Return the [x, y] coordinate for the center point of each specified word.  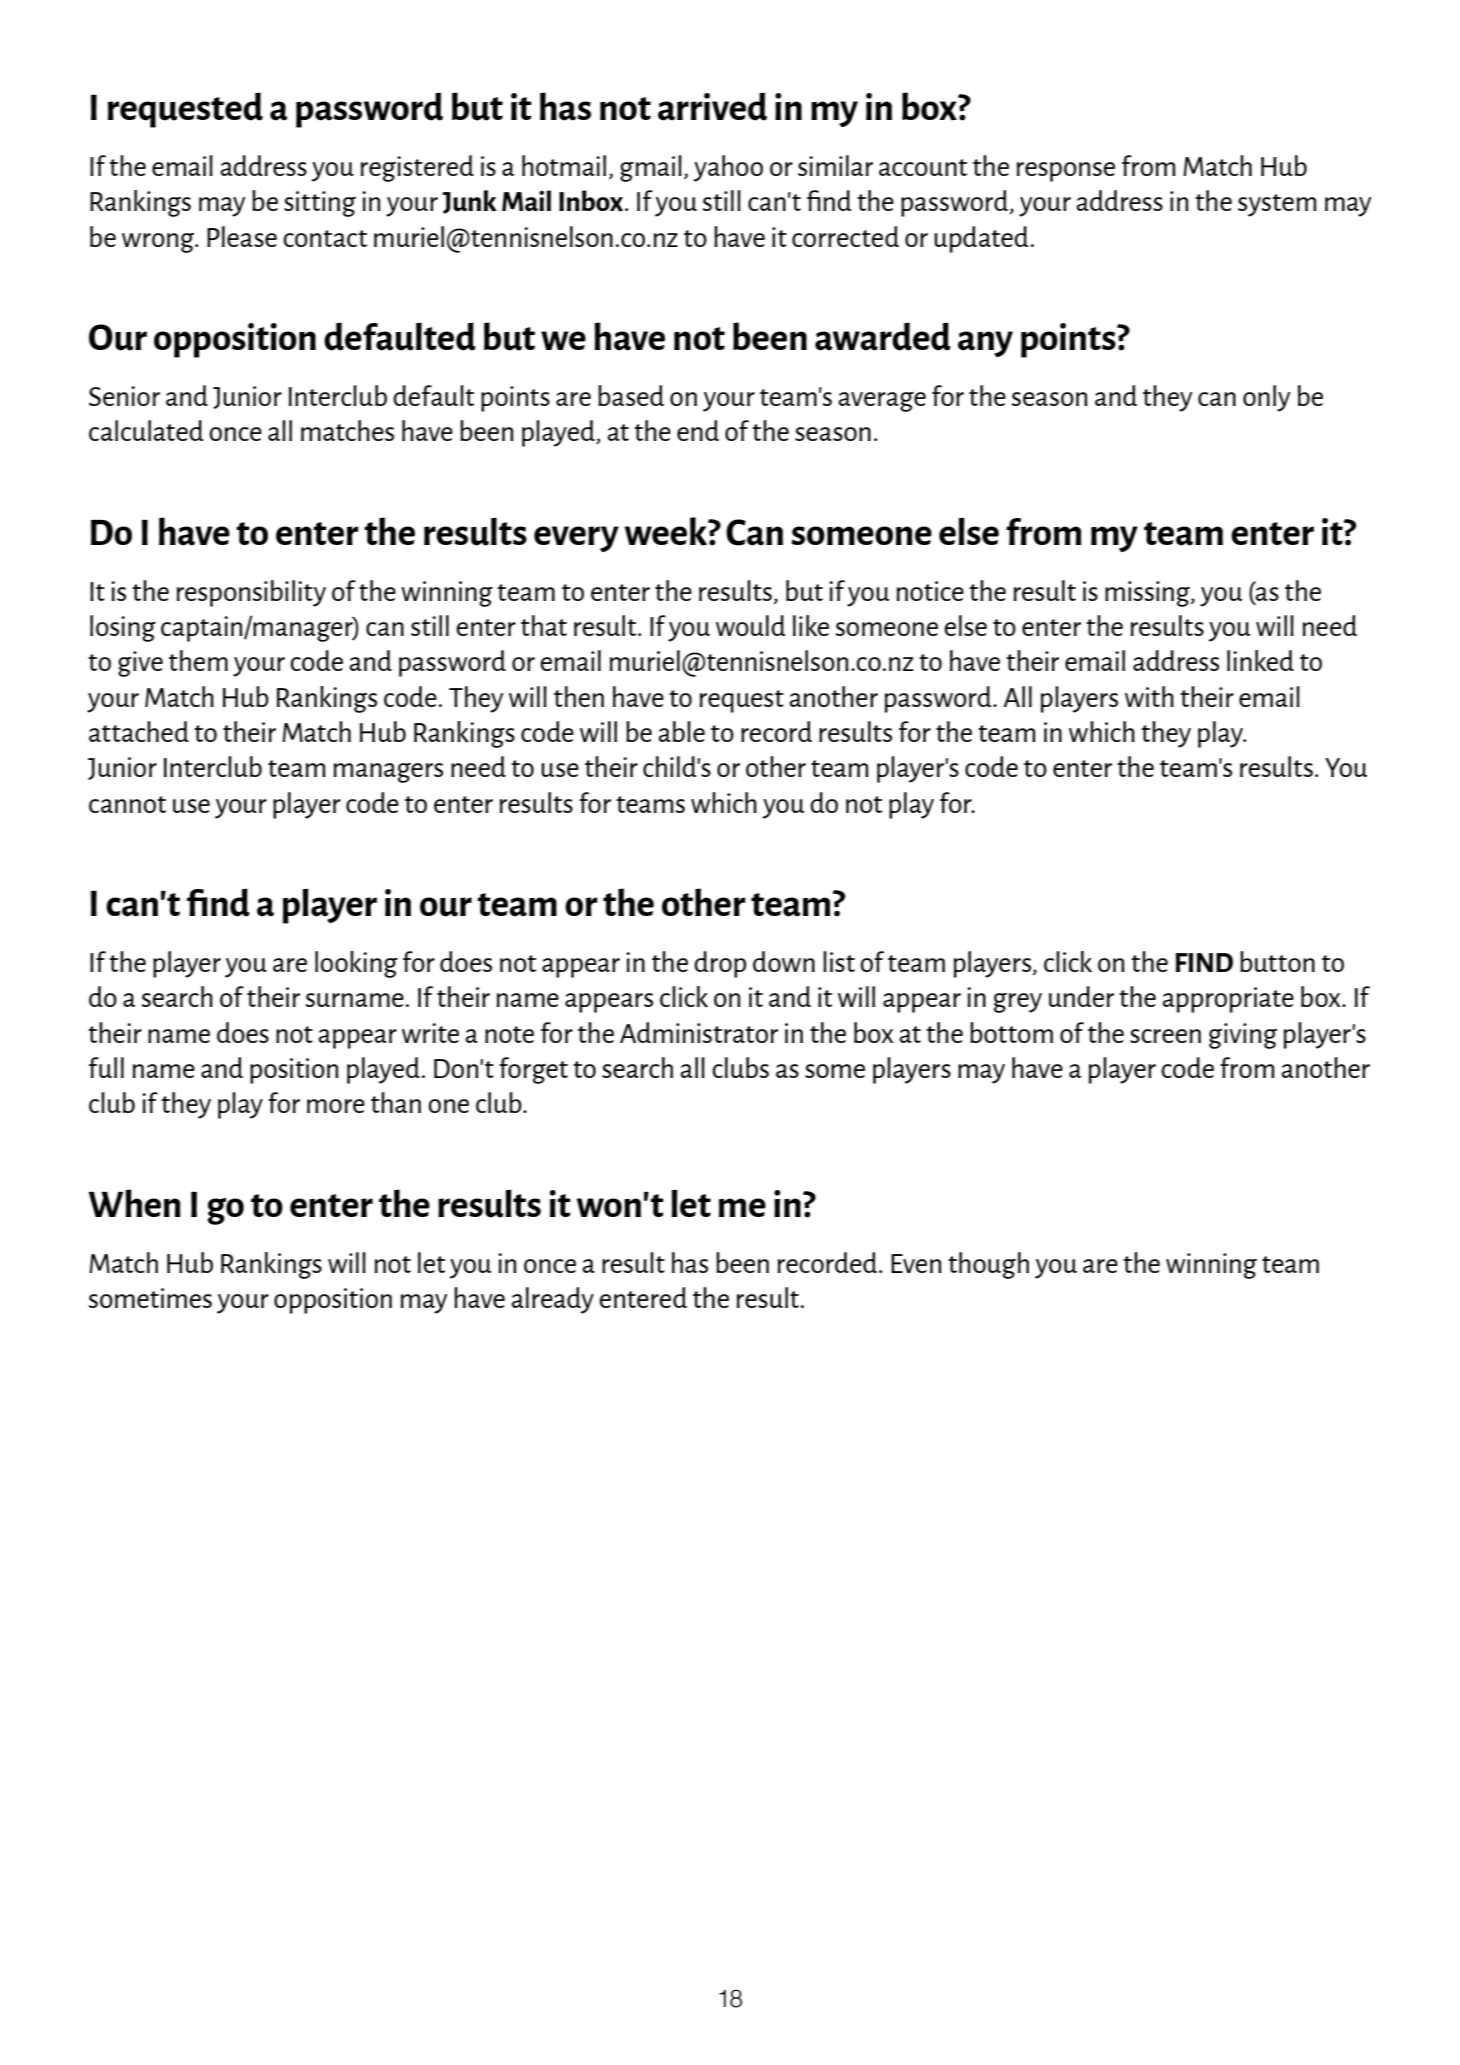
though [988, 1265]
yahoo [728, 168]
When [134, 1203]
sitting [320, 204]
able [681, 731]
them [198, 660]
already [552, 1300]
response [1066, 172]
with [1149, 696]
